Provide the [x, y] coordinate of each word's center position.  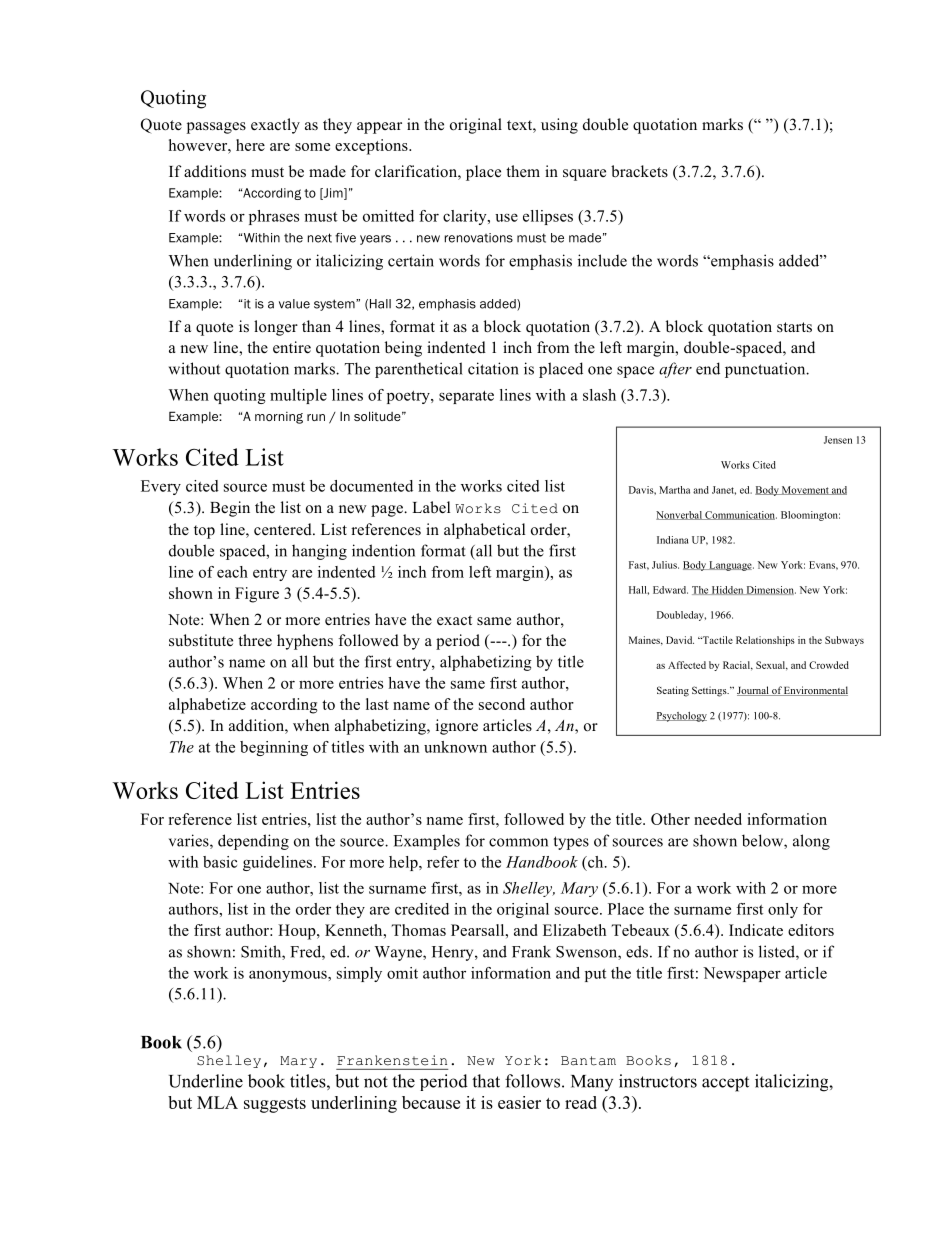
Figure [257, 595]
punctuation [766, 370]
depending [253, 842]
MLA [217, 1102]
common [518, 842]
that [486, 1081]
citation [493, 368]
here [250, 145]
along [811, 842]
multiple [298, 396]
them [523, 171]
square [584, 175]
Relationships [765, 641]
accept [725, 1084]
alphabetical [484, 531]
